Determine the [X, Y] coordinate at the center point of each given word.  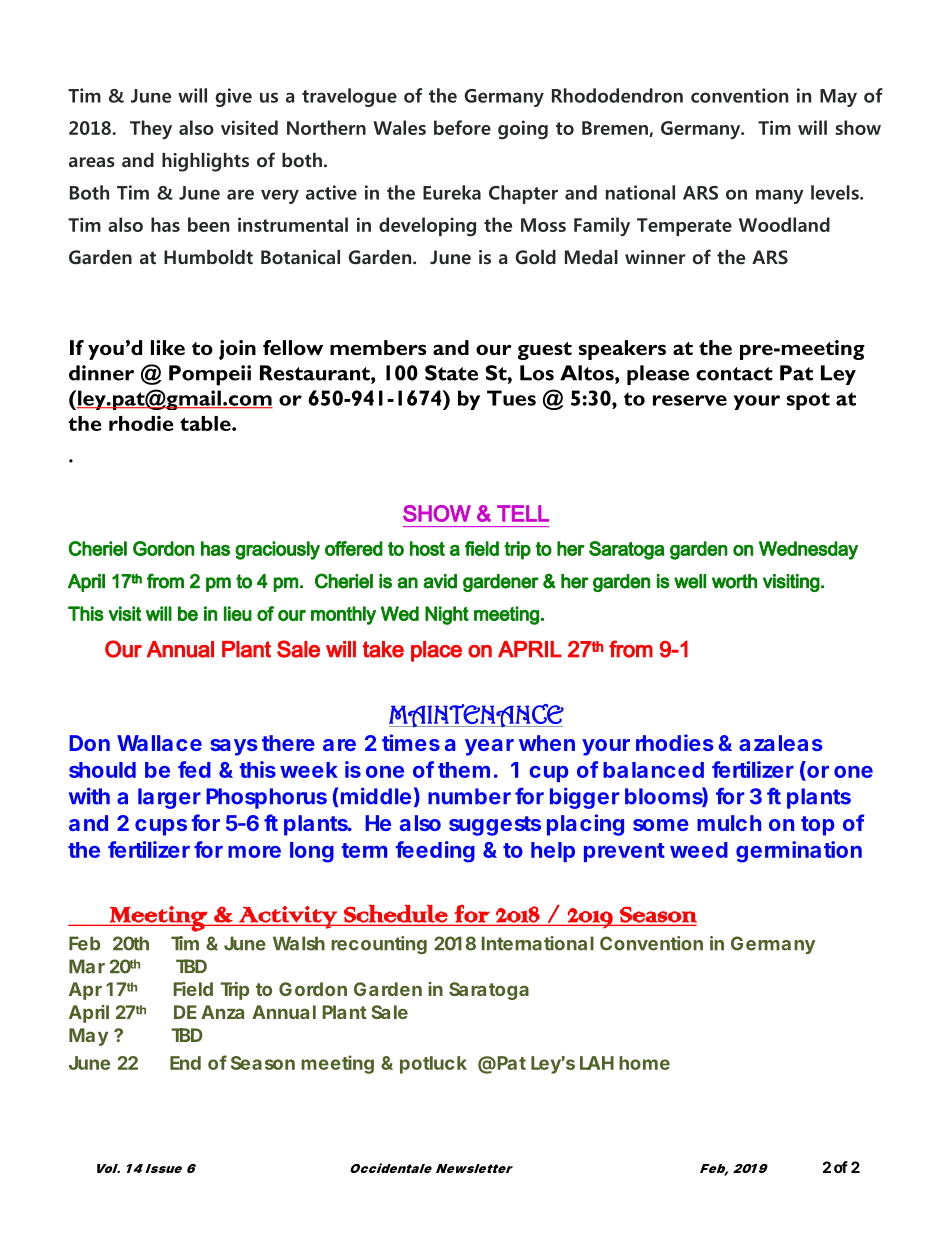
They [151, 129]
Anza [222, 1012]
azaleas [781, 743]
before [462, 127]
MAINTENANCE [476, 716]
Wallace [159, 743]
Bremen [616, 129]
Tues [511, 398]
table [206, 423]
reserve [690, 400]
